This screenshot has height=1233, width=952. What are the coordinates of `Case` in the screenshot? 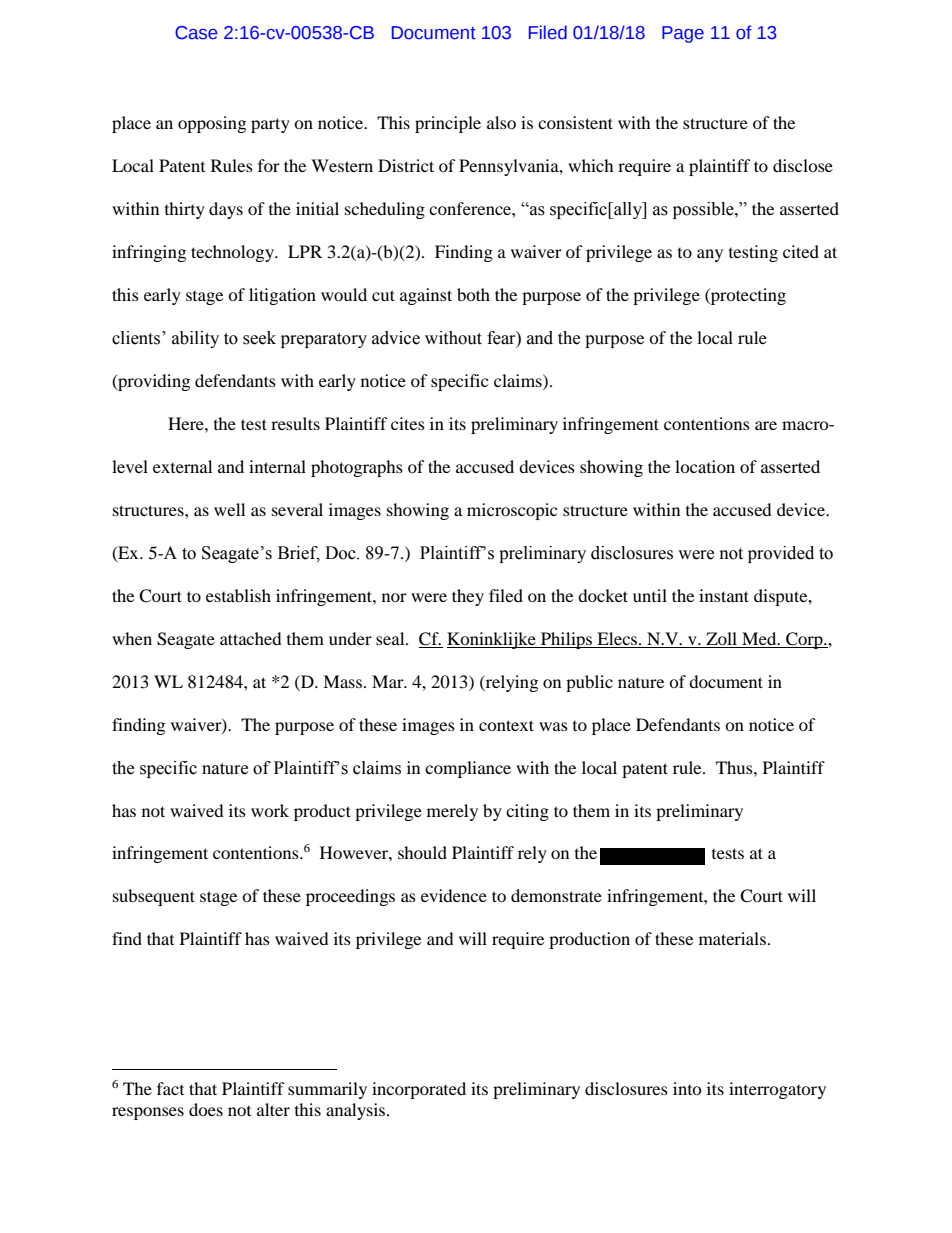 It's located at (196, 33).
